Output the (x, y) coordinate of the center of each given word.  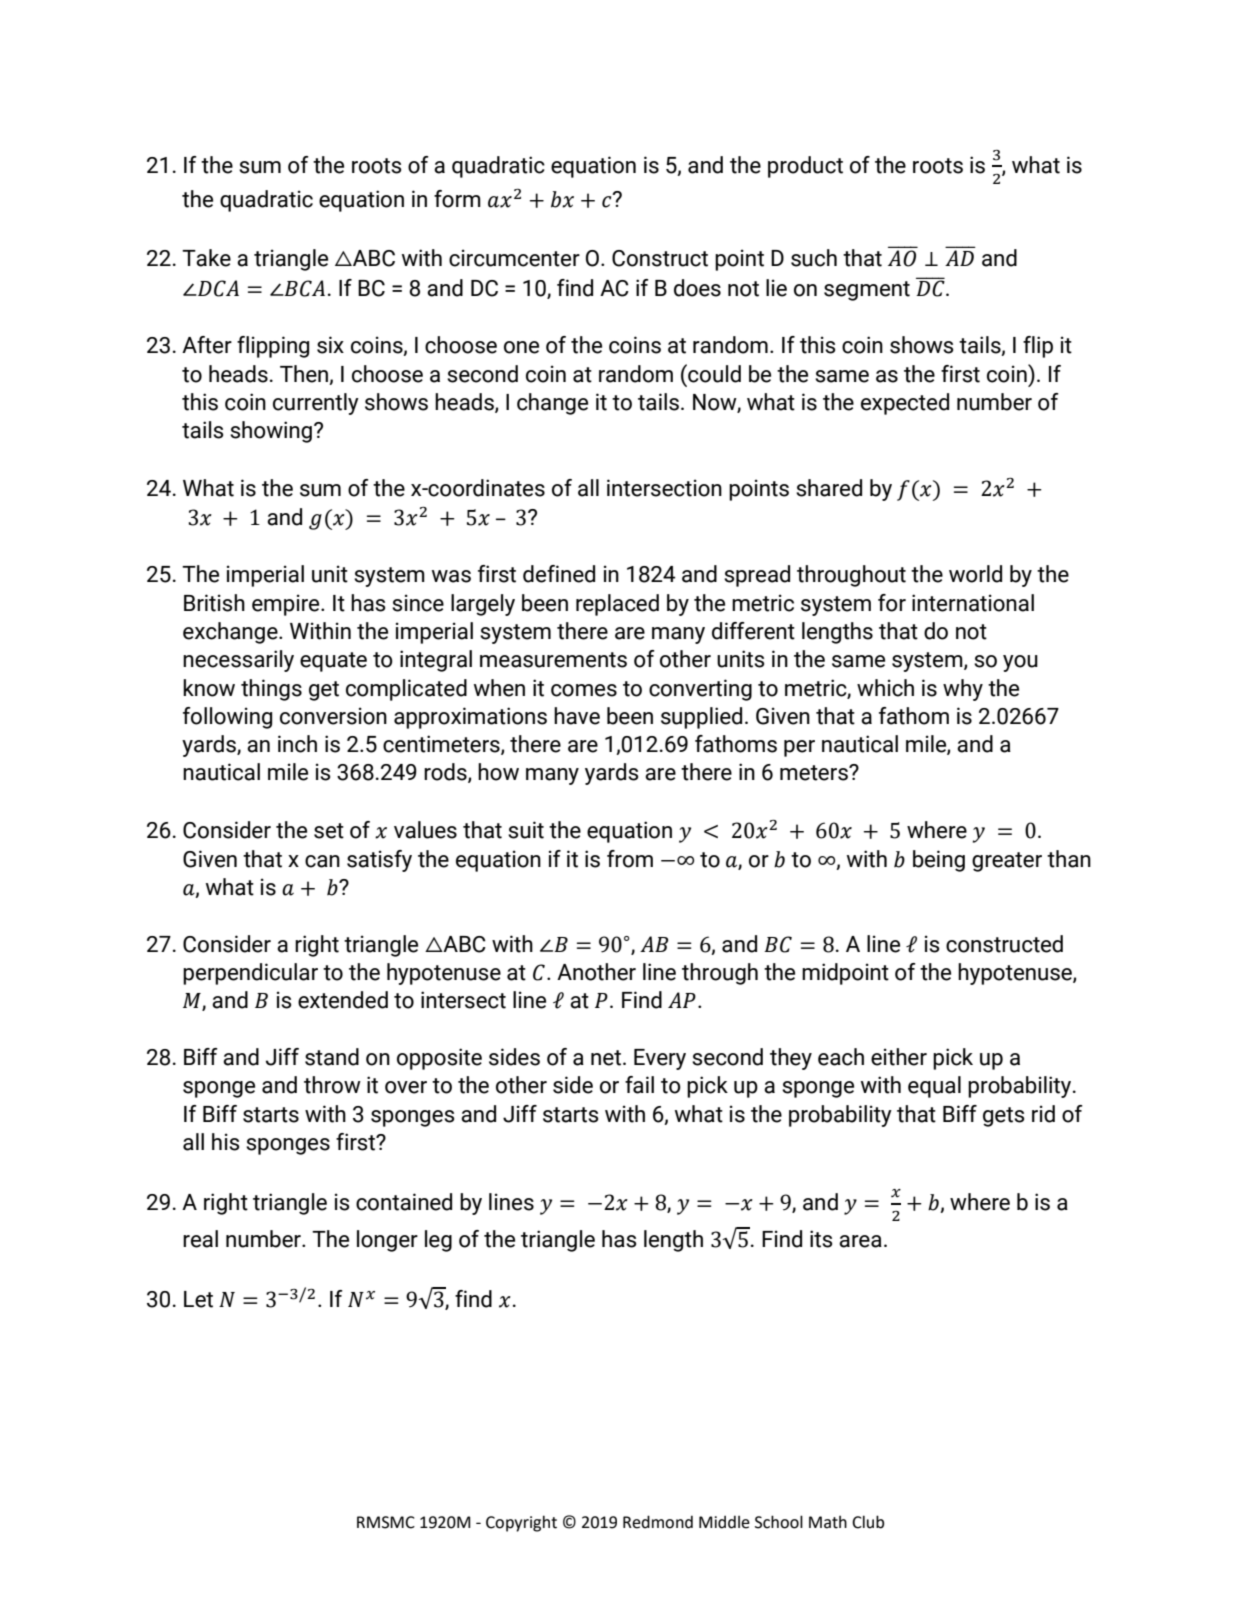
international (973, 603)
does (697, 288)
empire (287, 605)
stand (332, 1057)
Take (206, 258)
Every (660, 1059)
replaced (617, 605)
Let (198, 1299)
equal (934, 1087)
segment (867, 291)
